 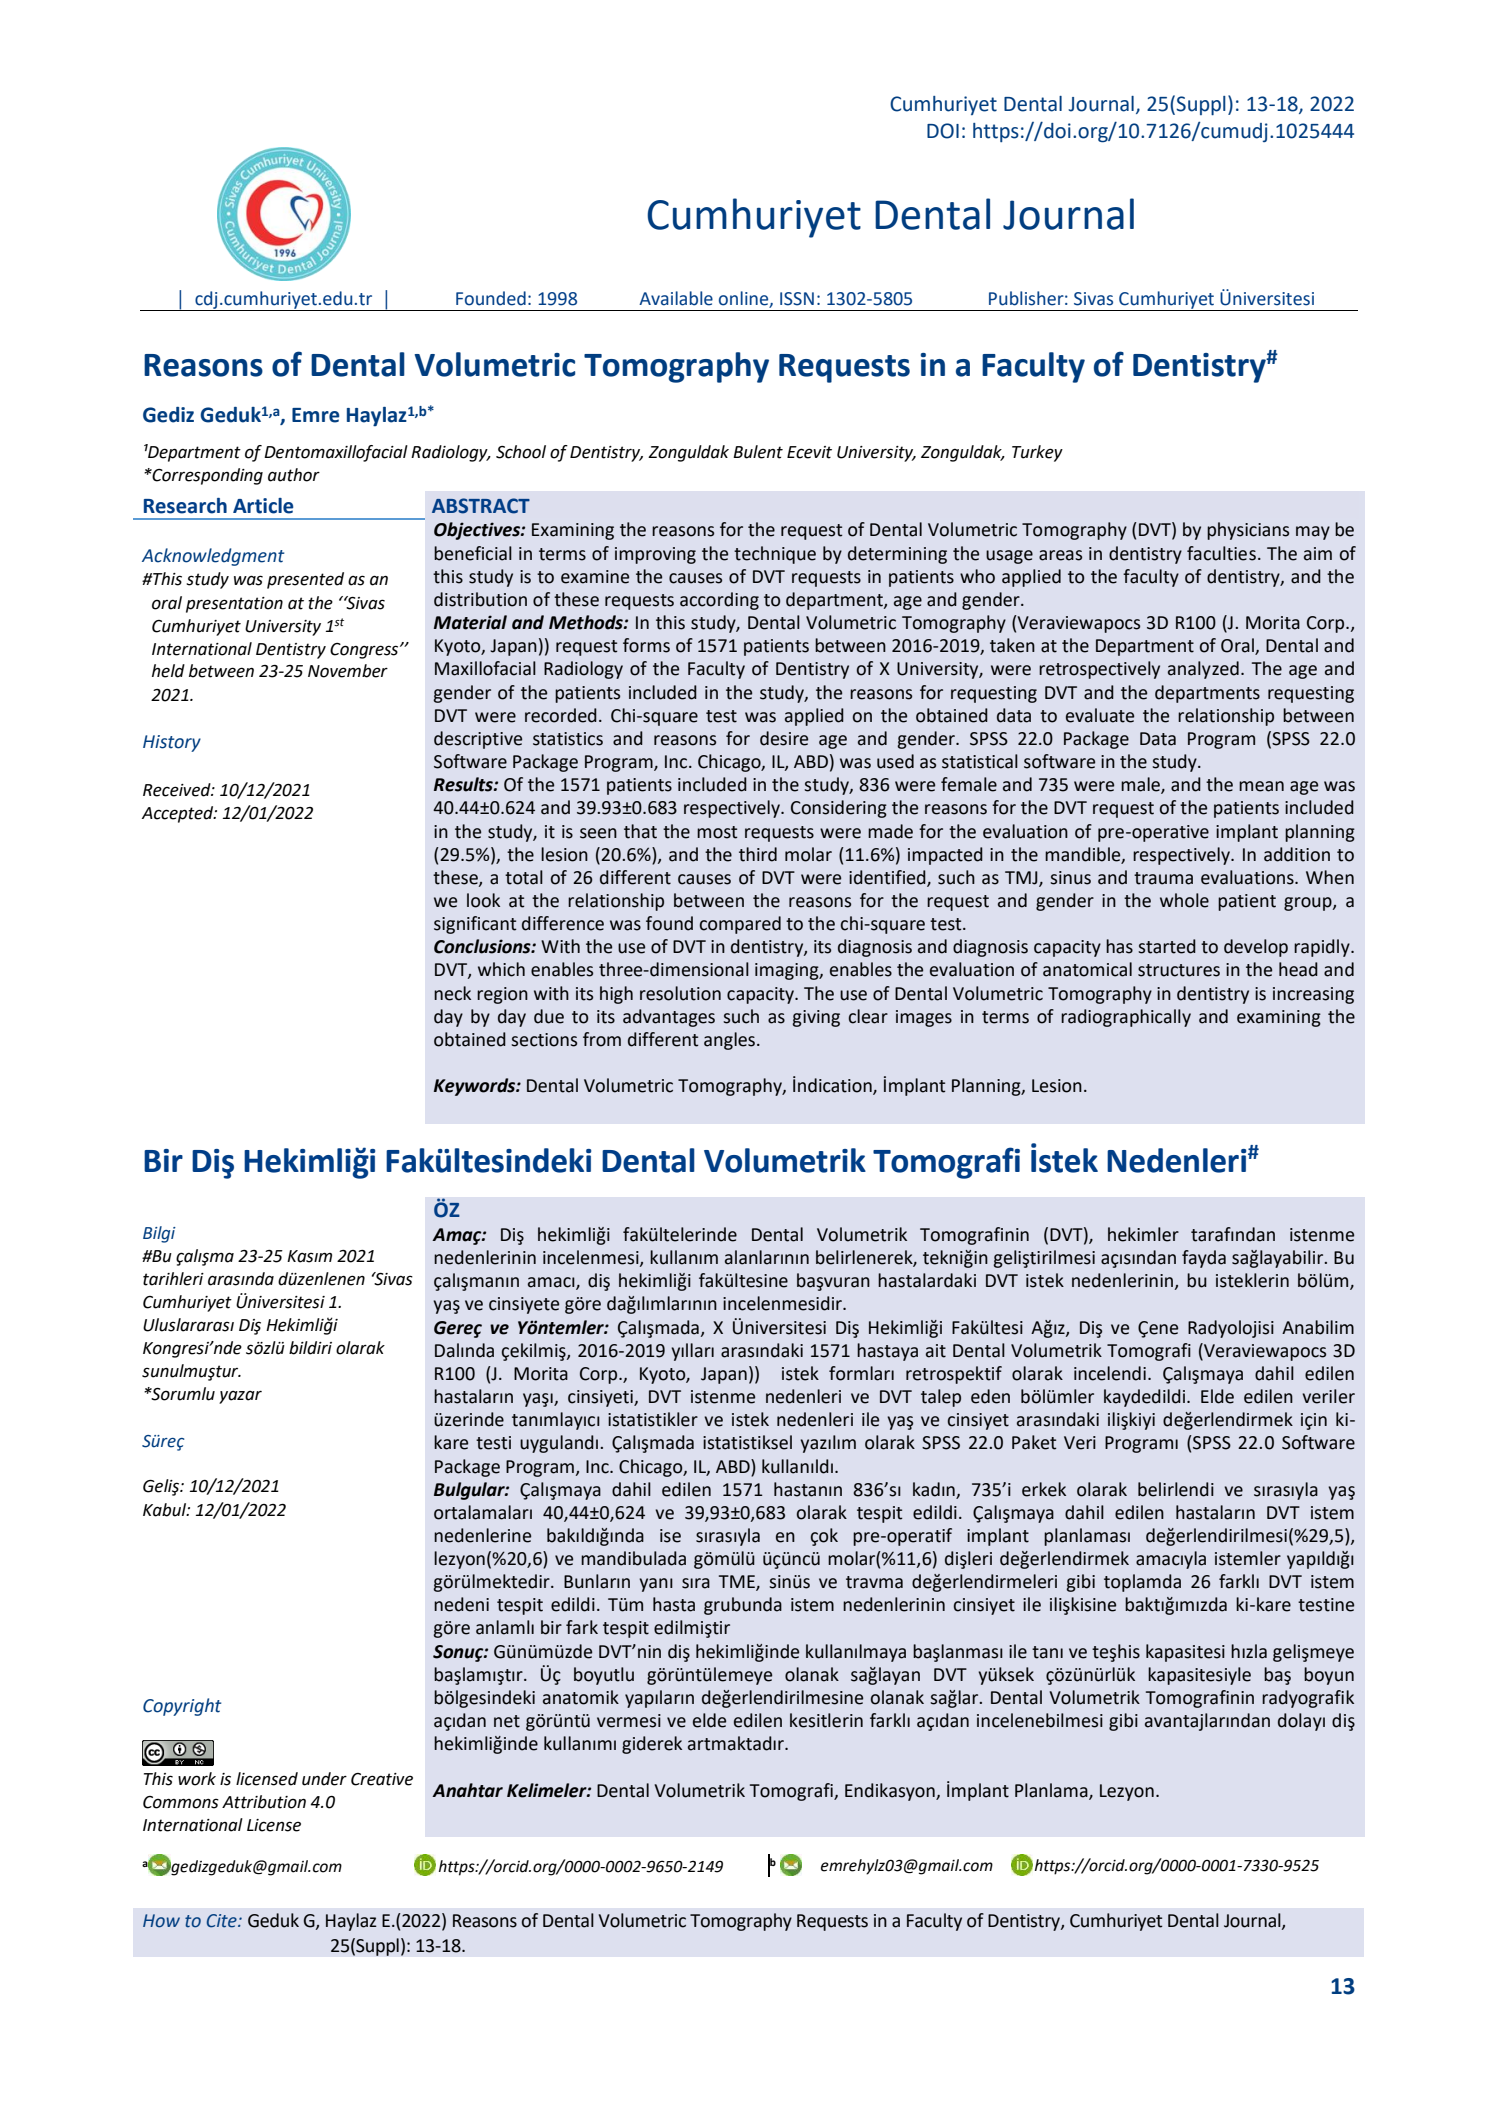 What do you see at coordinates (182, 1707) in the document?
I see `Copyright` at bounding box center [182, 1707].
